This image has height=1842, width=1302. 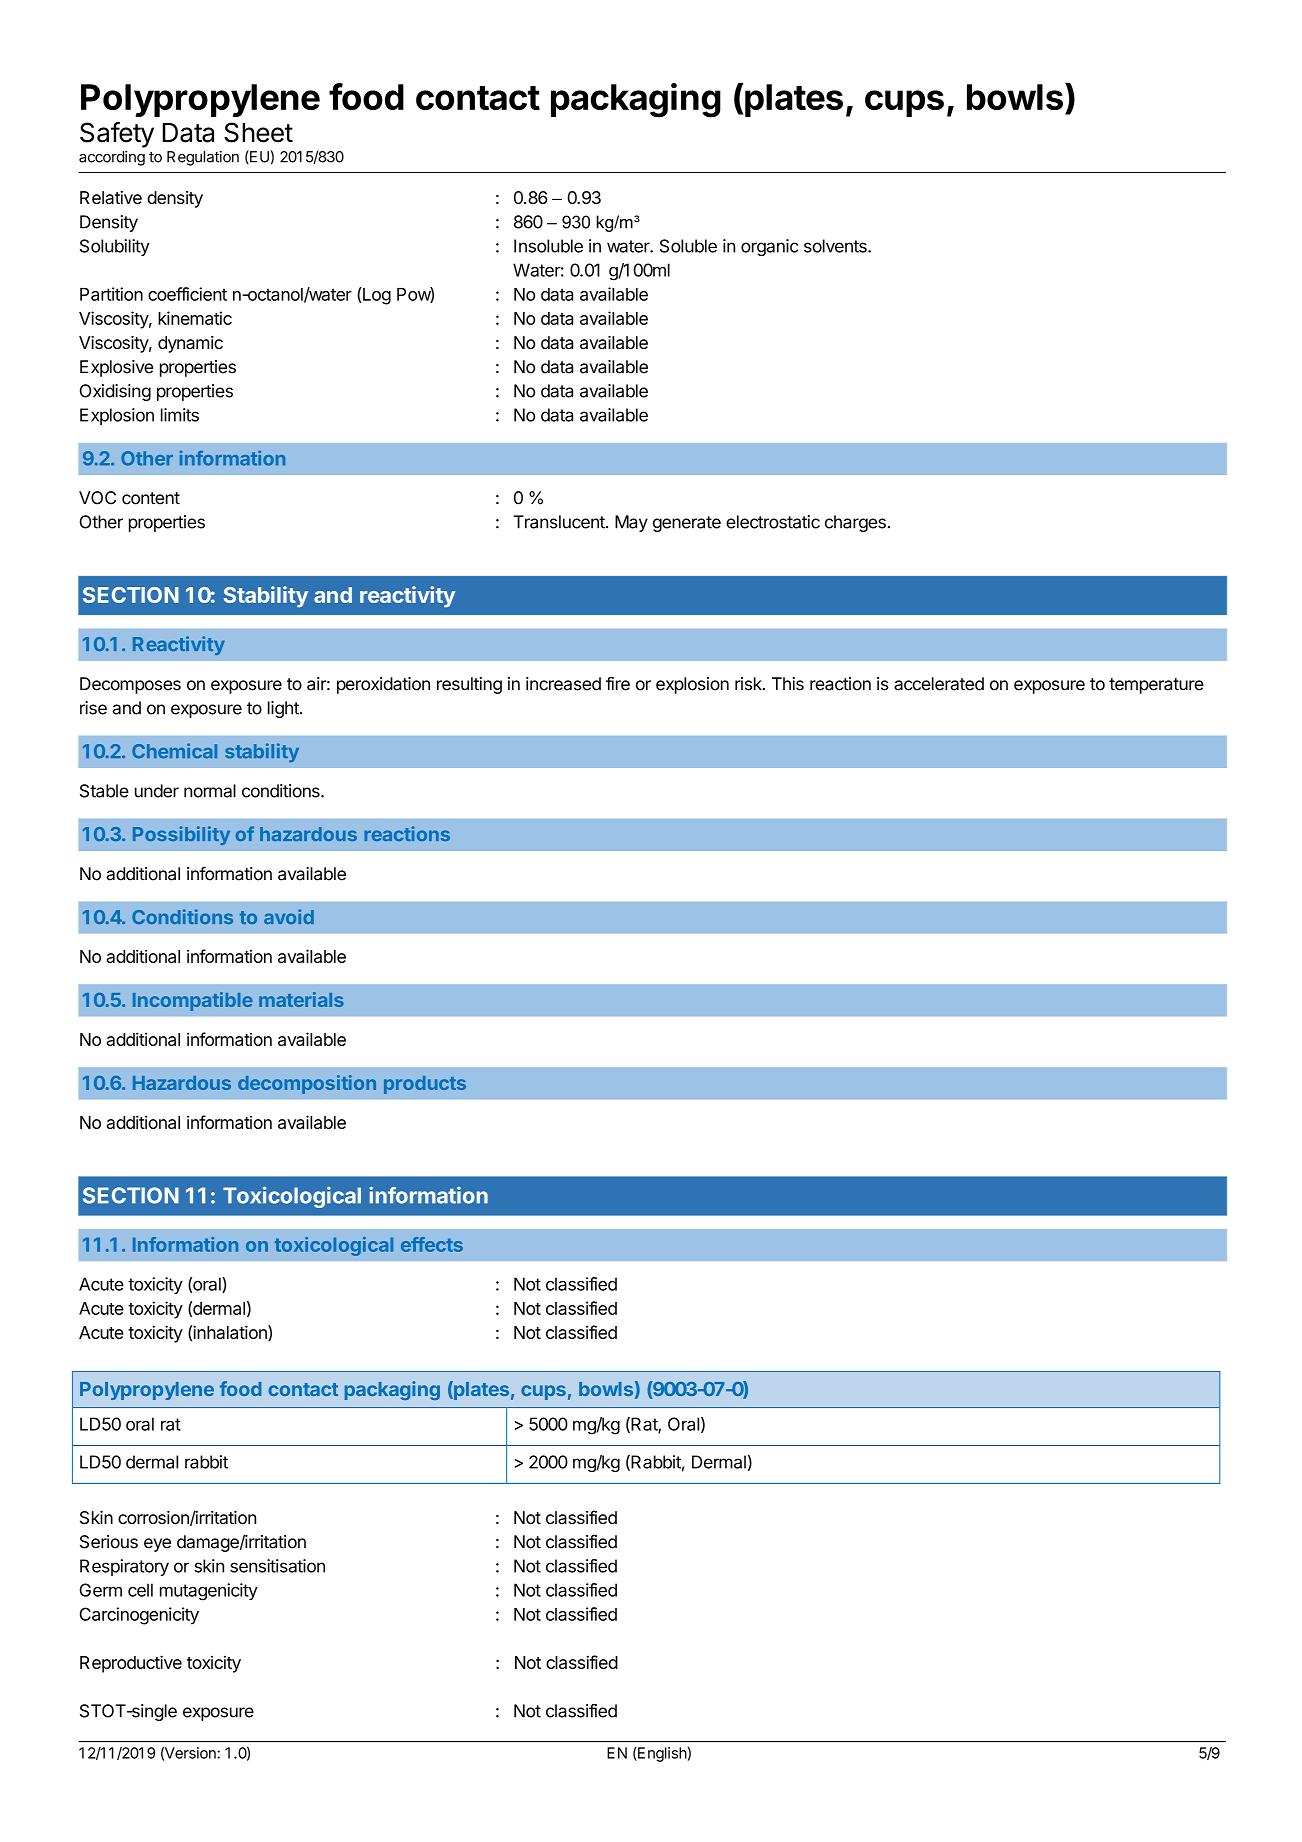 I want to click on decomposition, so click(x=307, y=1084).
